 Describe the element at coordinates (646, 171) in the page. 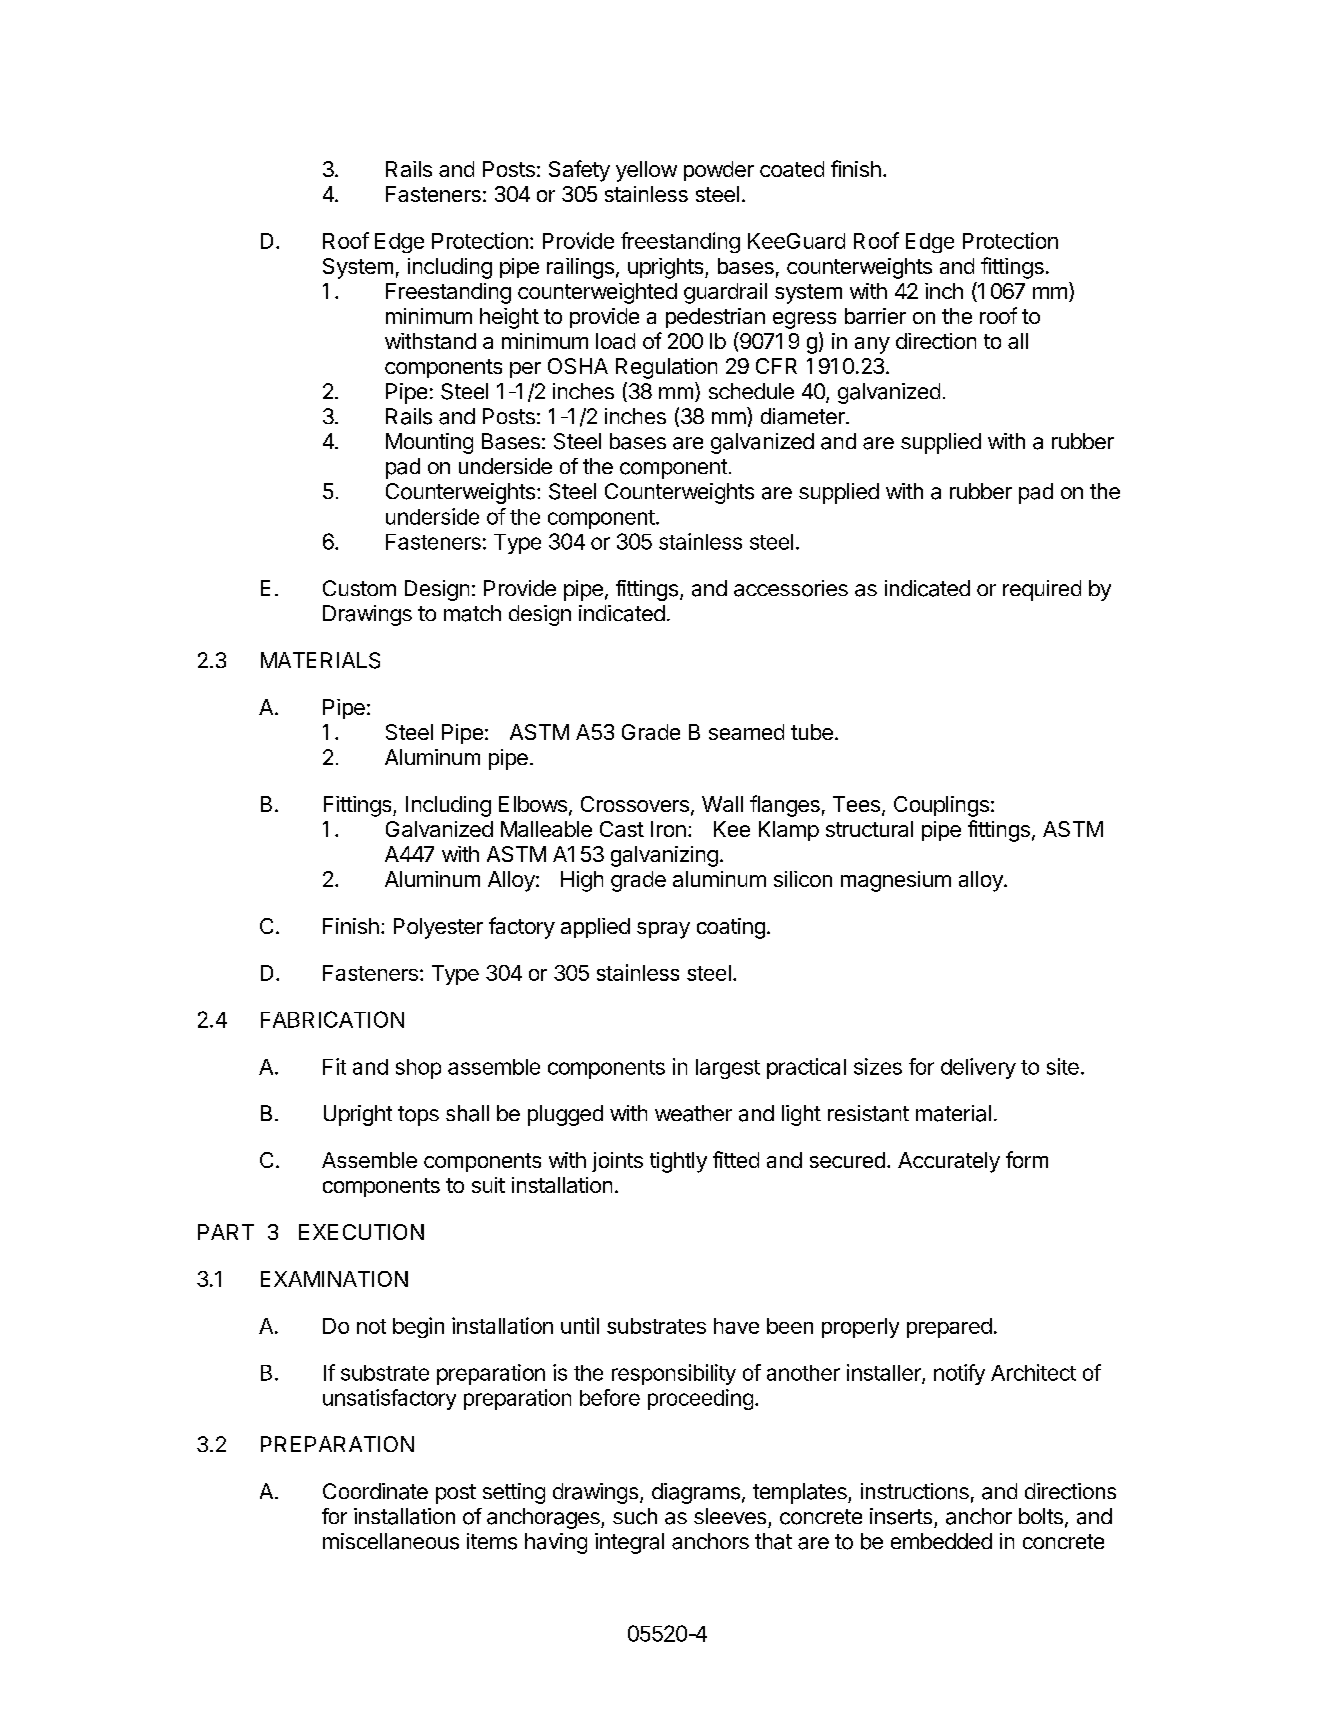

I see `yellow` at that location.
